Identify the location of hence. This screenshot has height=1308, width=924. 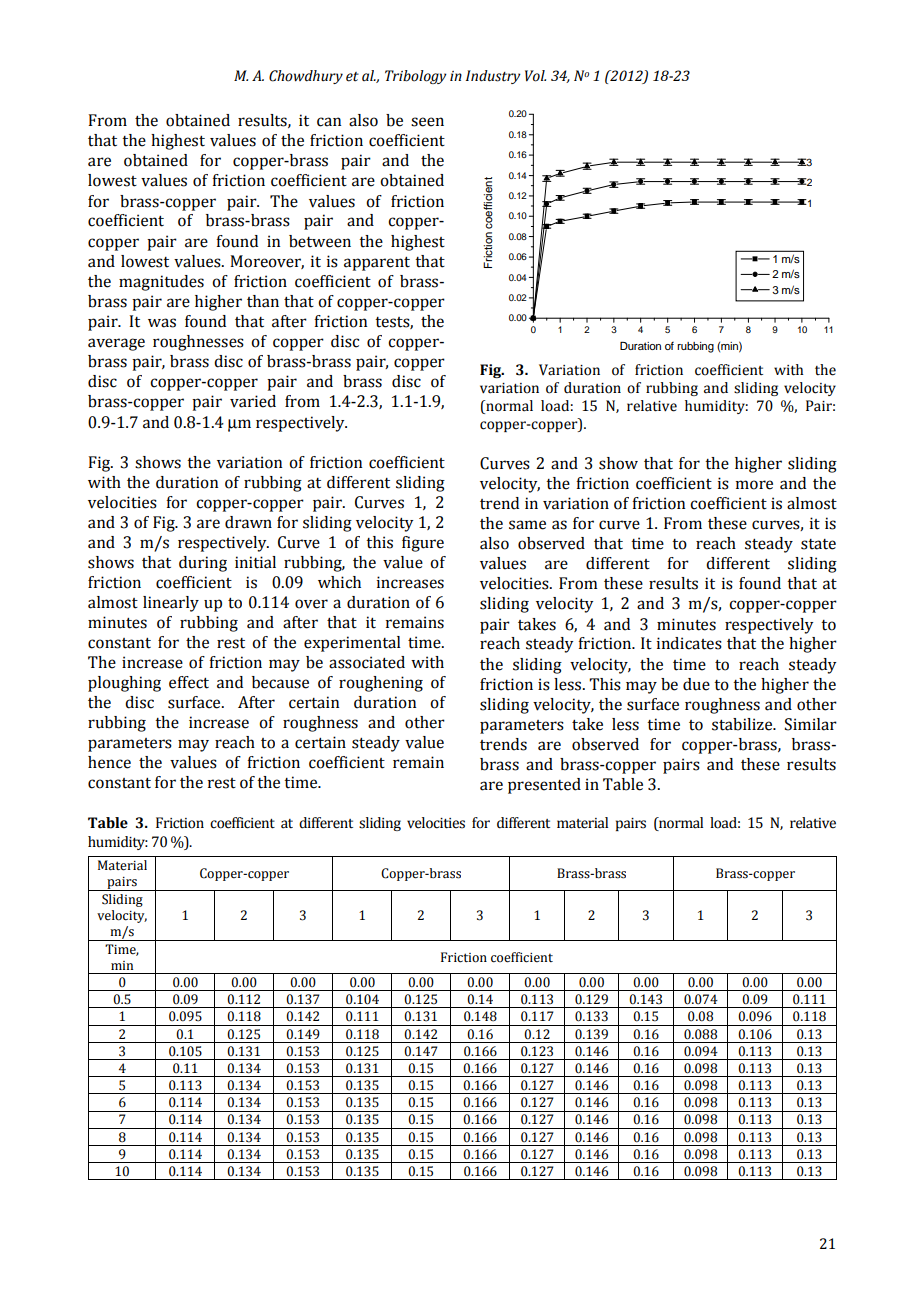
(109, 762).
